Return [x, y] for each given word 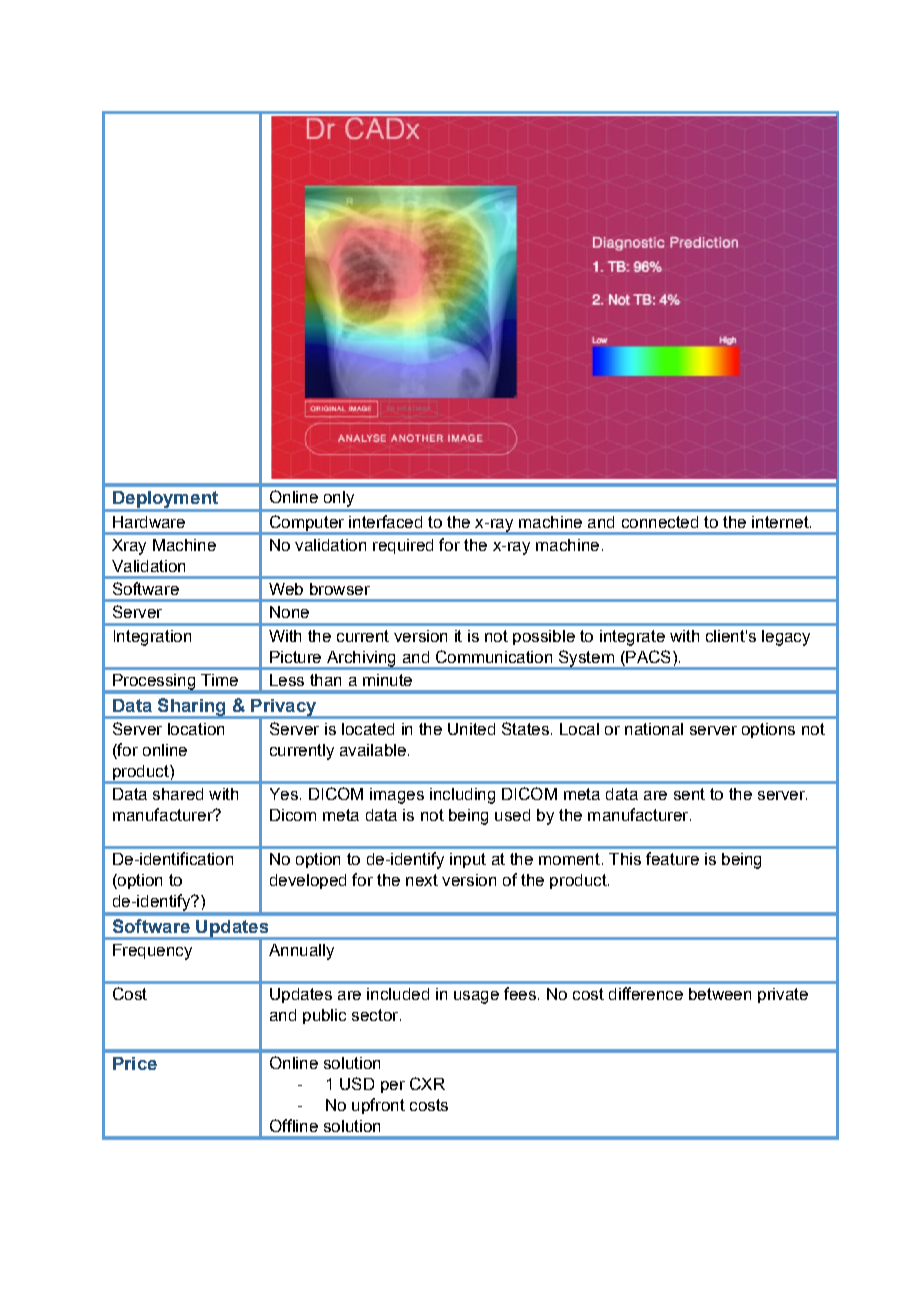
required [403, 546]
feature [672, 858]
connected [660, 522]
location [196, 729]
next [422, 880]
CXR [427, 1083]
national [654, 729]
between [720, 994]
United [471, 729]
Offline [294, 1125]
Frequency [152, 952]
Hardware [149, 522]
